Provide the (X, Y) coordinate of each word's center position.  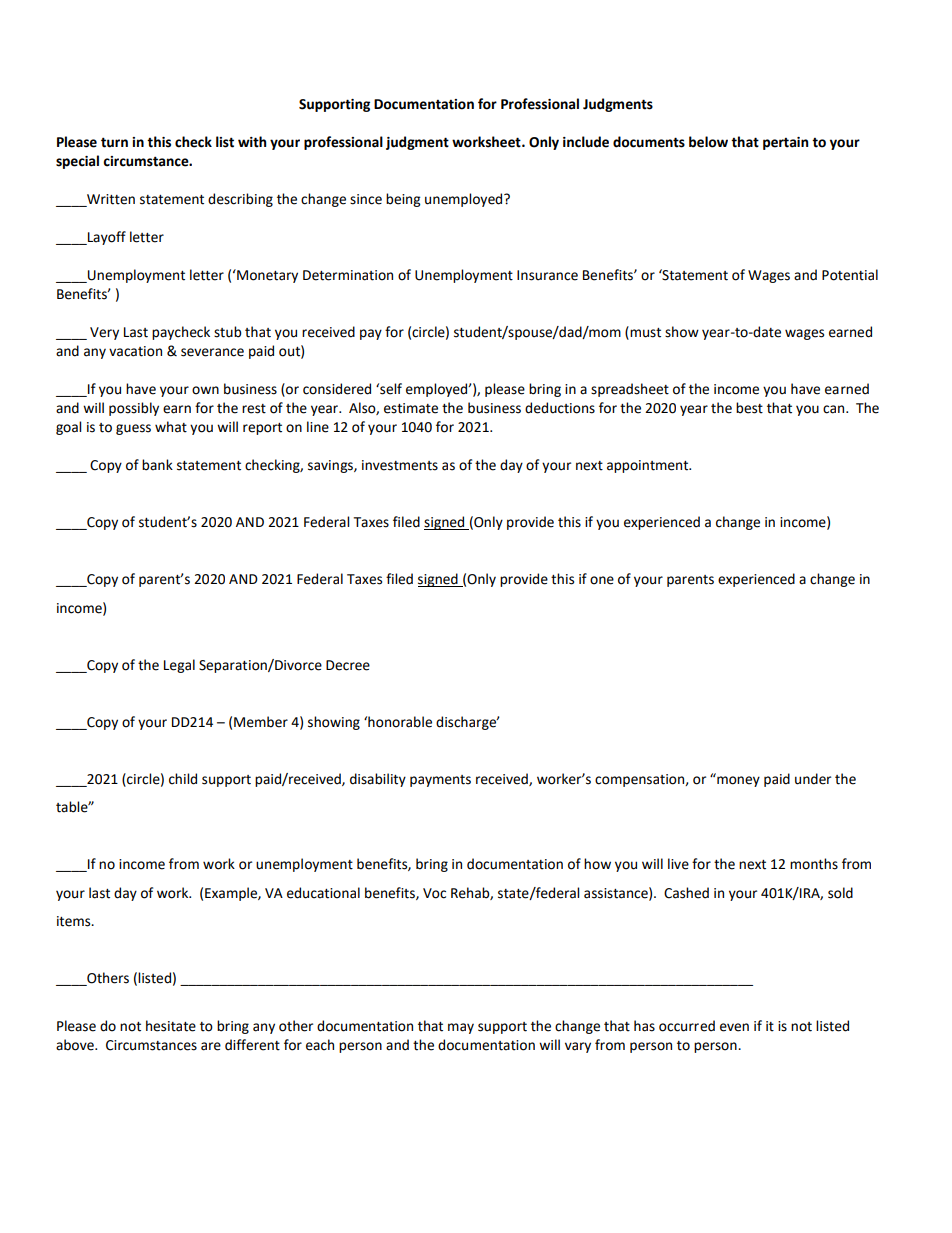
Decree (348, 665)
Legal (179, 666)
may (461, 1028)
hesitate (171, 1026)
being (403, 200)
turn (114, 142)
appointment (649, 466)
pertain (785, 143)
